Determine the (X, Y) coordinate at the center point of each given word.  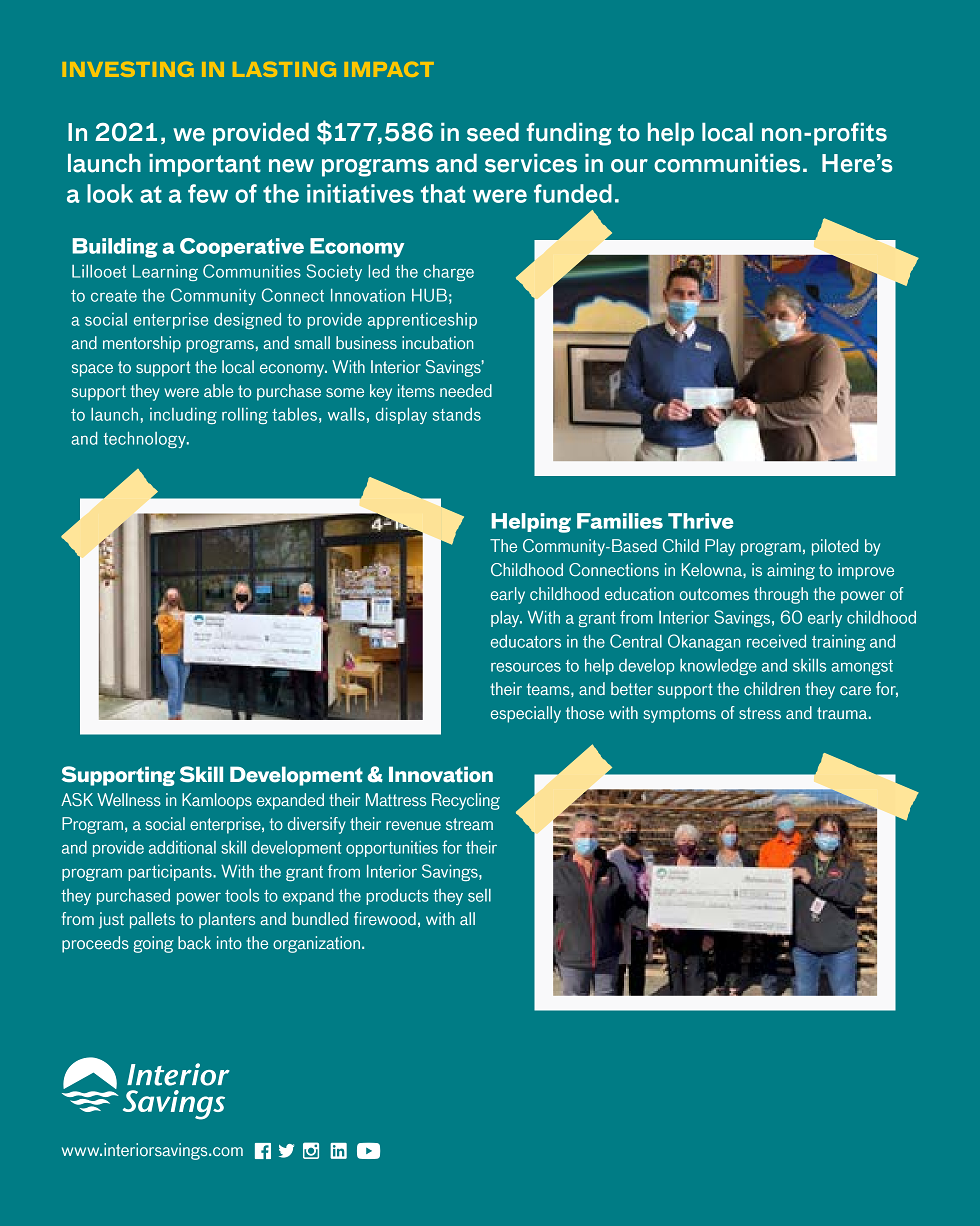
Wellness (129, 799)
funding (569, 134)
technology (145, 440)
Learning (165, 273)
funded (573, 193)
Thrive (701, 521)
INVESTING (128, 69)
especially (526, 714)
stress (760, 713)
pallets (152, 920)
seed (493, 132)
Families (620, 521)
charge (449, 273)
